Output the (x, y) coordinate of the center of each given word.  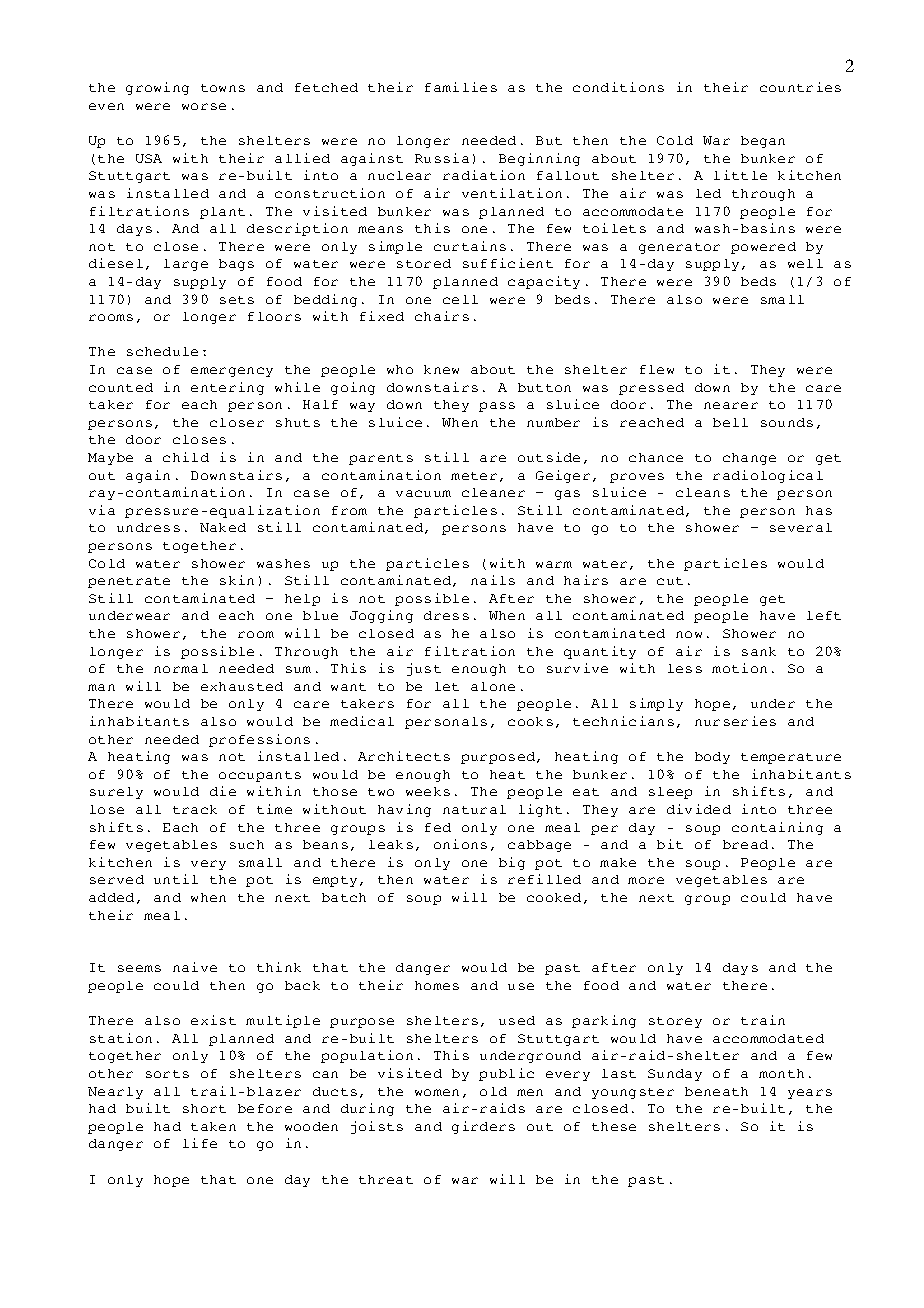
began (763, 142)
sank (759, 651)
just (424, 669)
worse (204, 106)
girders (483, 1127)
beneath (716, 1091)
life (200, 1143)
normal (181, 668)
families (461, 87)
